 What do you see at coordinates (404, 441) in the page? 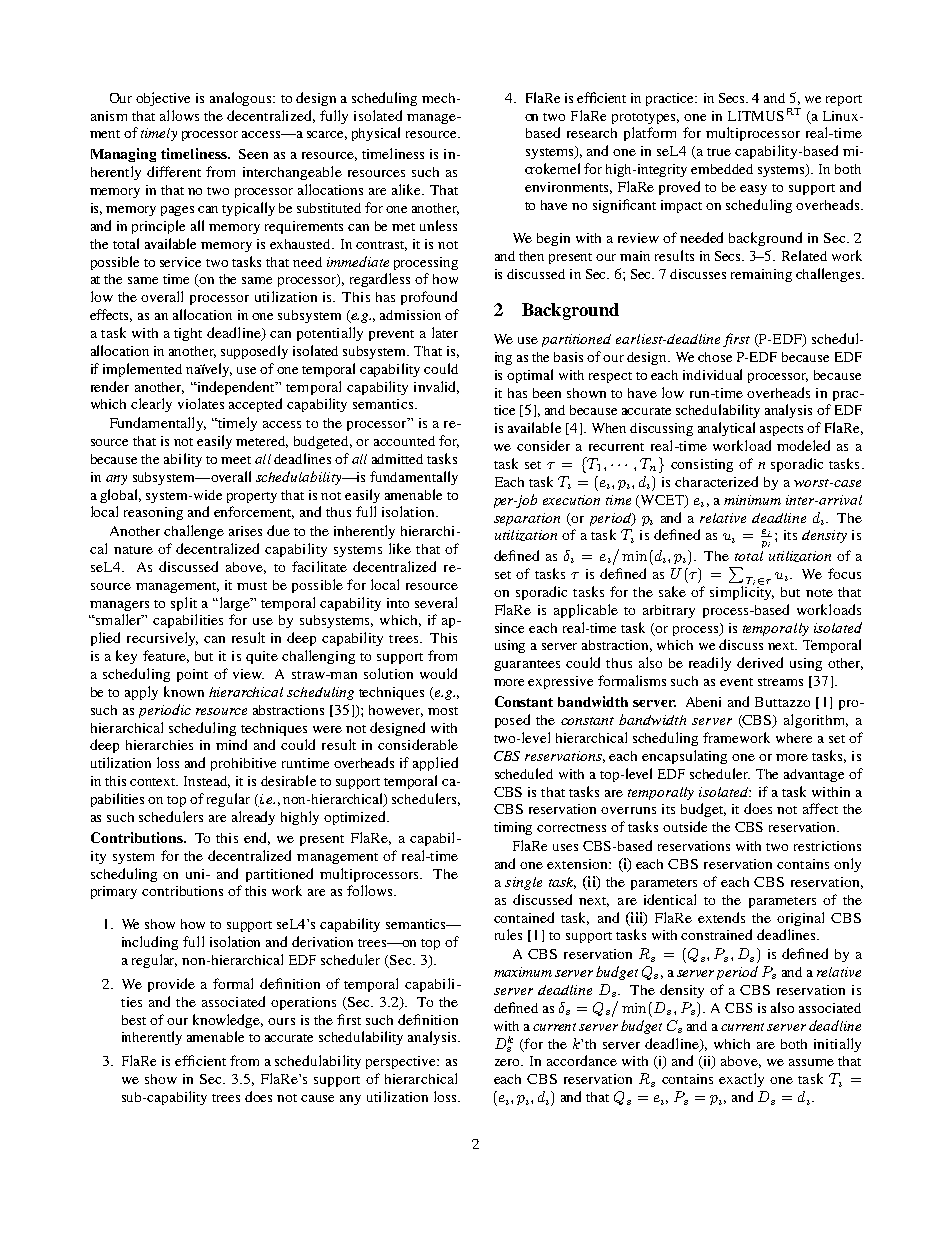
I see `accounted` at bounding box center [404, 441].
